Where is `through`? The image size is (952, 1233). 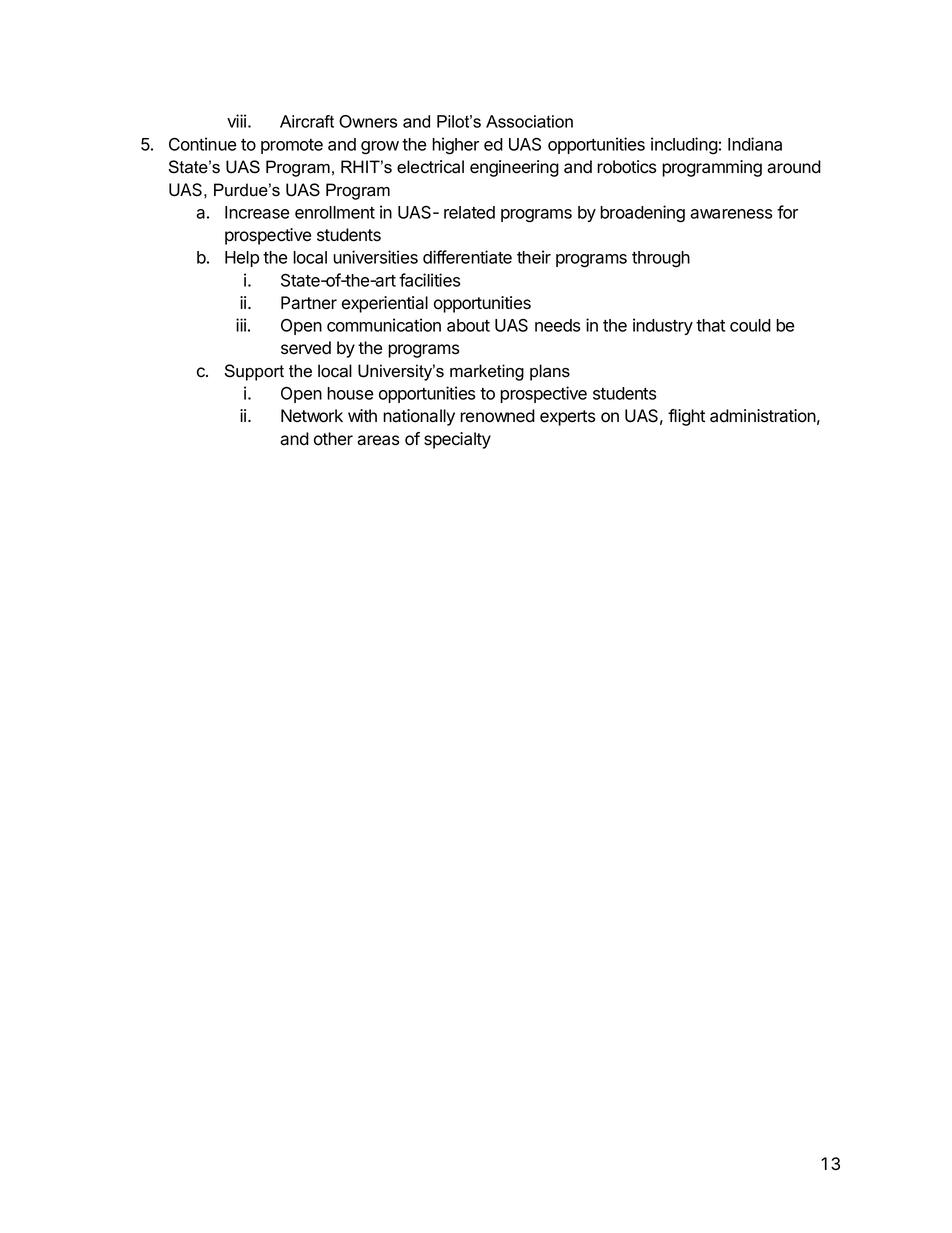 through is located at coordinates (661, 259).
